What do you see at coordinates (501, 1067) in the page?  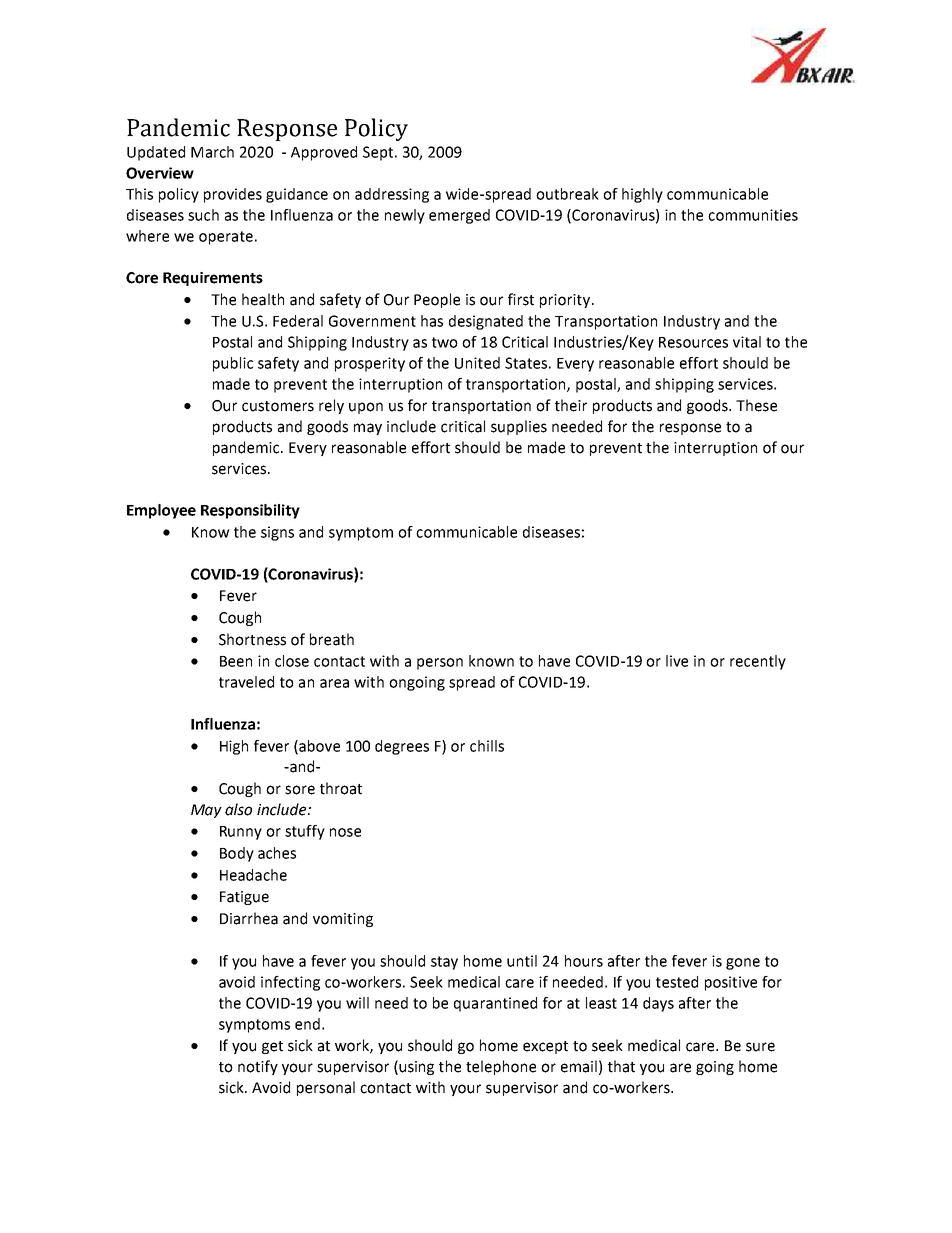 I see `telephone` at bounding box center [501, 1067].
